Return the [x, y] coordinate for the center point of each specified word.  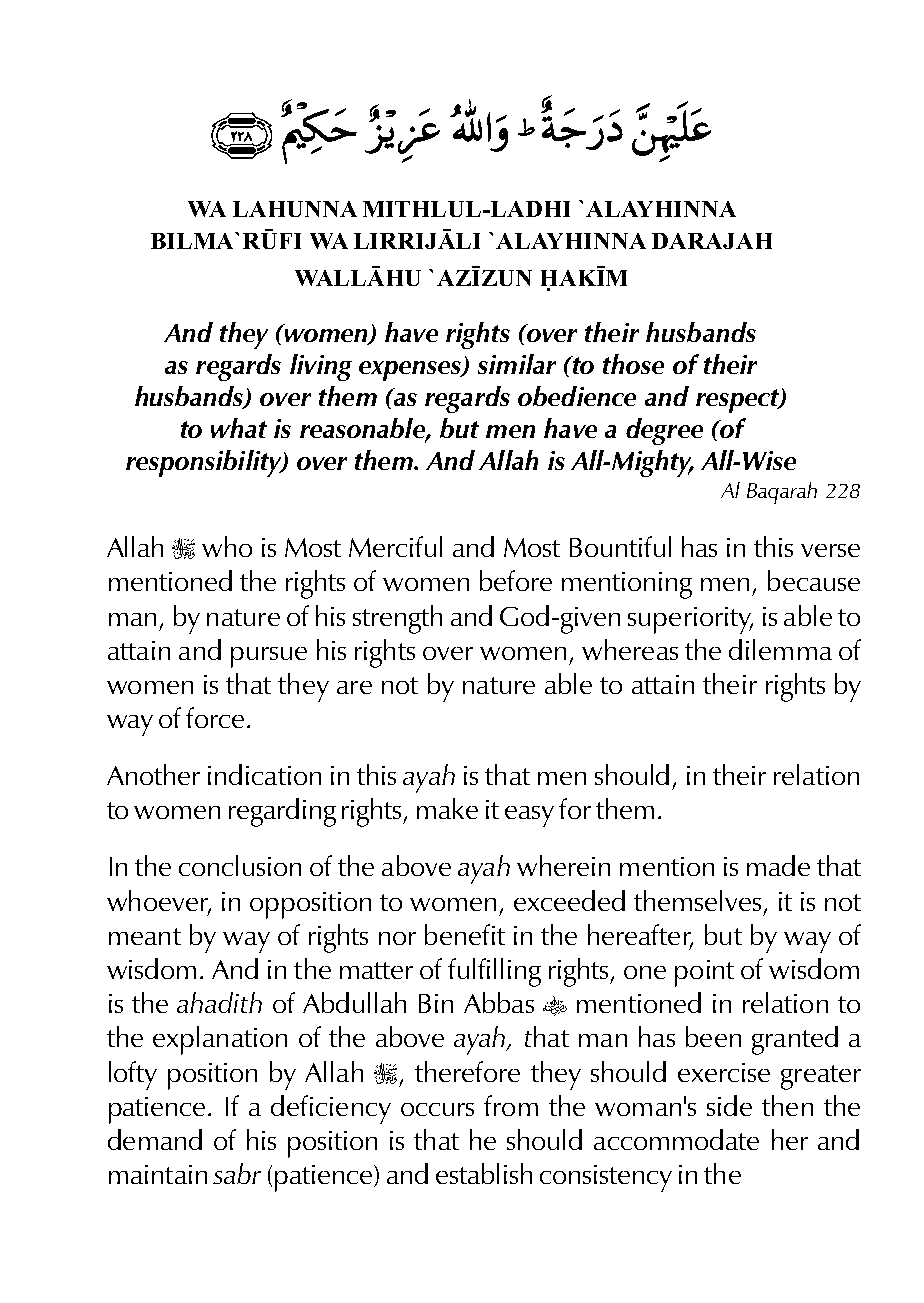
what [239, 428]
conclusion [240, 865]
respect [739, 401]
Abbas [499, 1002]
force [215, 717]
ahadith [219, 1002]
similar [517, 364]
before [516, 580]
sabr [237, 1173]
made [778, 865]
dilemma [780, 649]
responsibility [205, 463]
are [354, 687]
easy [529, 816]
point [704, 973]
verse [830, 550]
